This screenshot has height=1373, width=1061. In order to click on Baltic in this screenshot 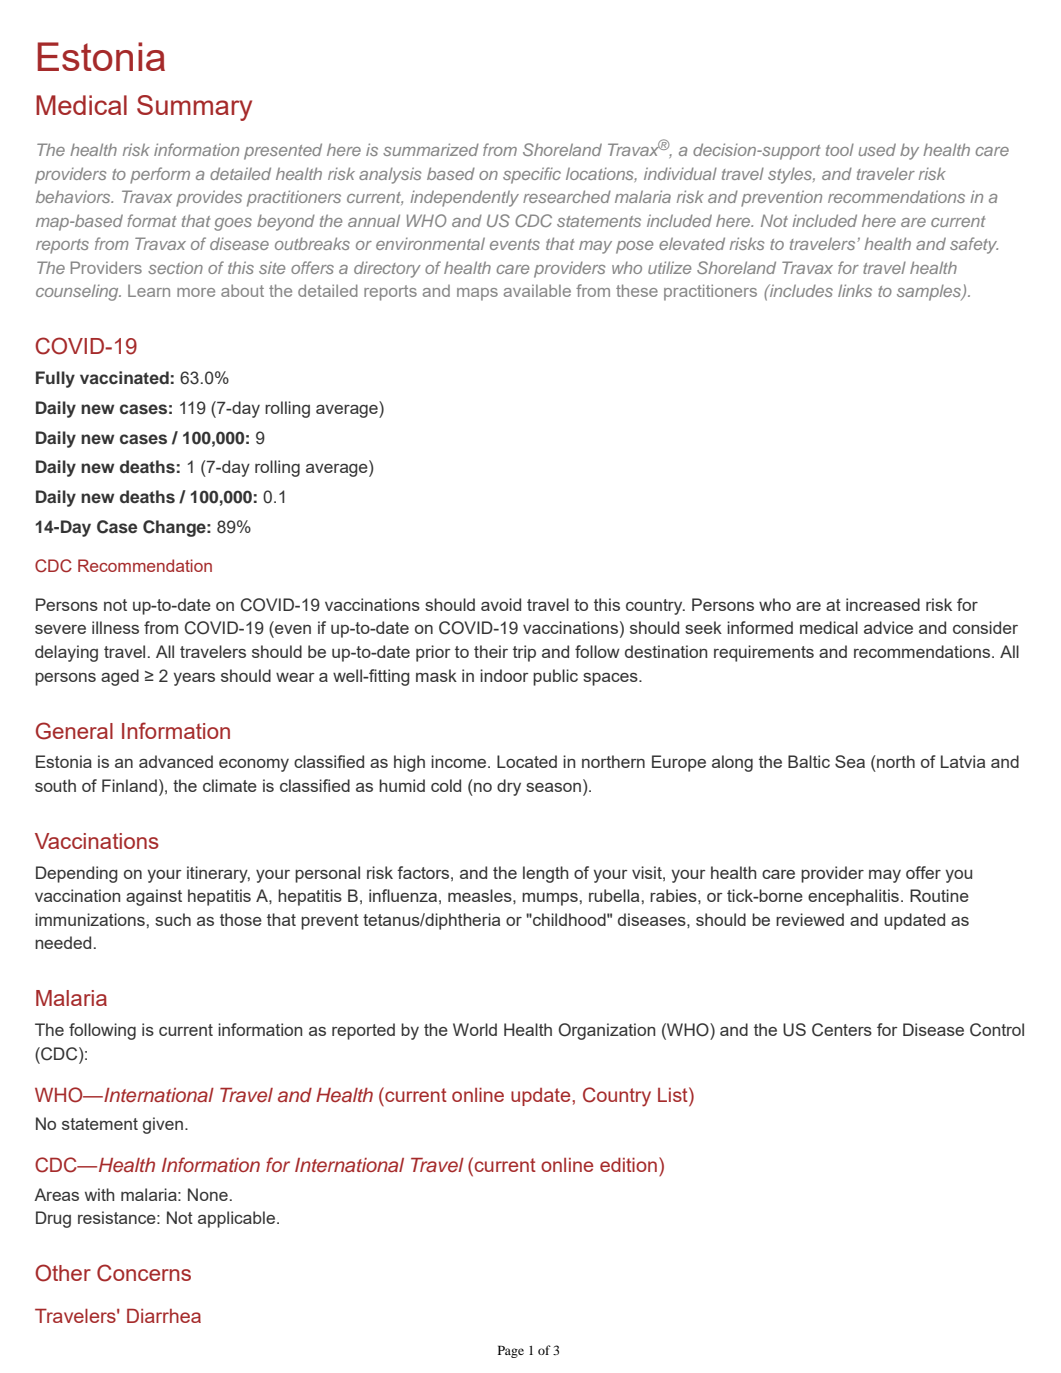, I will do `click(809, 761)`.
